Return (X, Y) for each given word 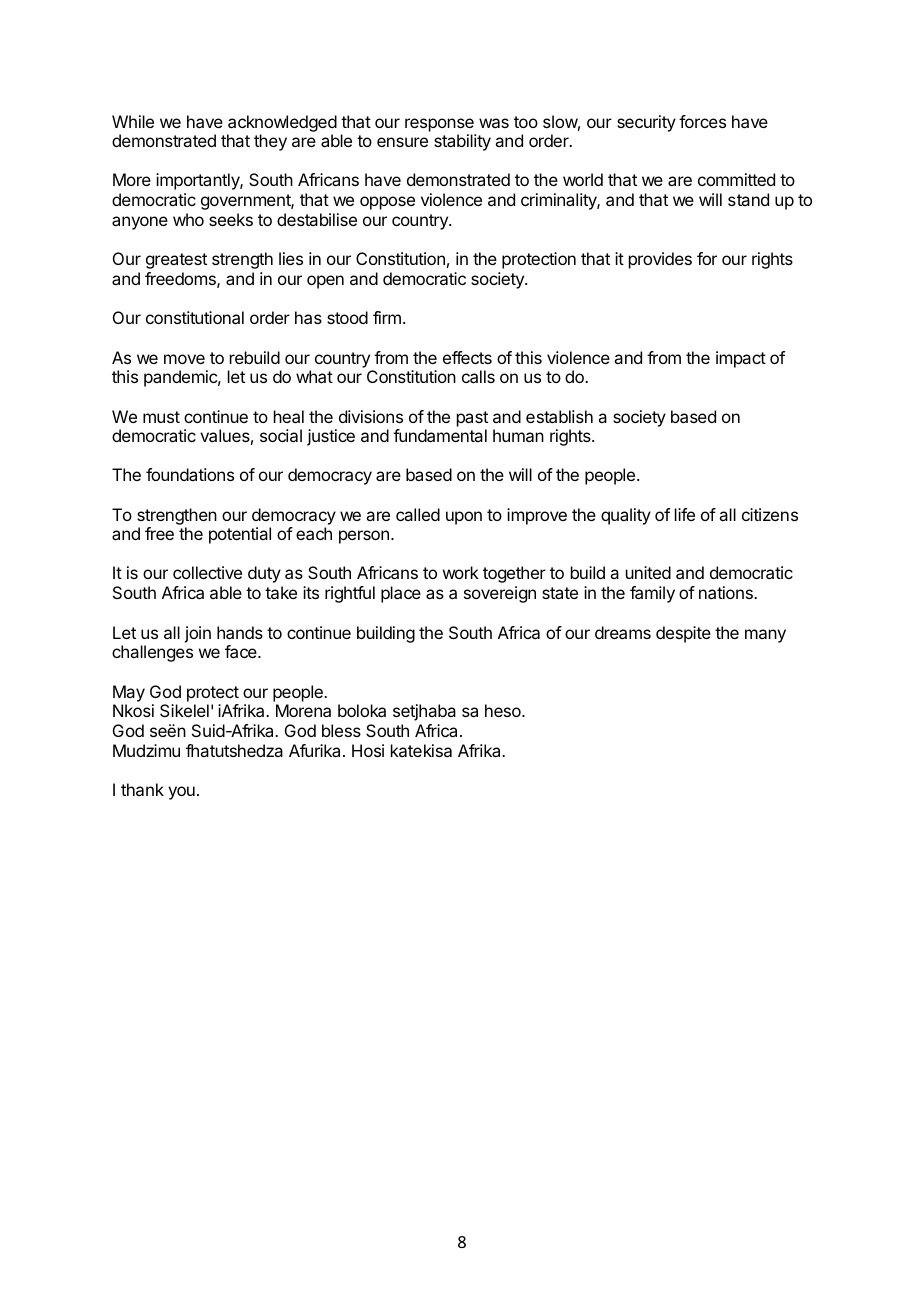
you (181, 793)
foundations (190, 474)
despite (683, 634)
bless (341, 730)
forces (702, 121)
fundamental (440, 435)
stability (462, 142)
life (685, 514)
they (270, 142)
